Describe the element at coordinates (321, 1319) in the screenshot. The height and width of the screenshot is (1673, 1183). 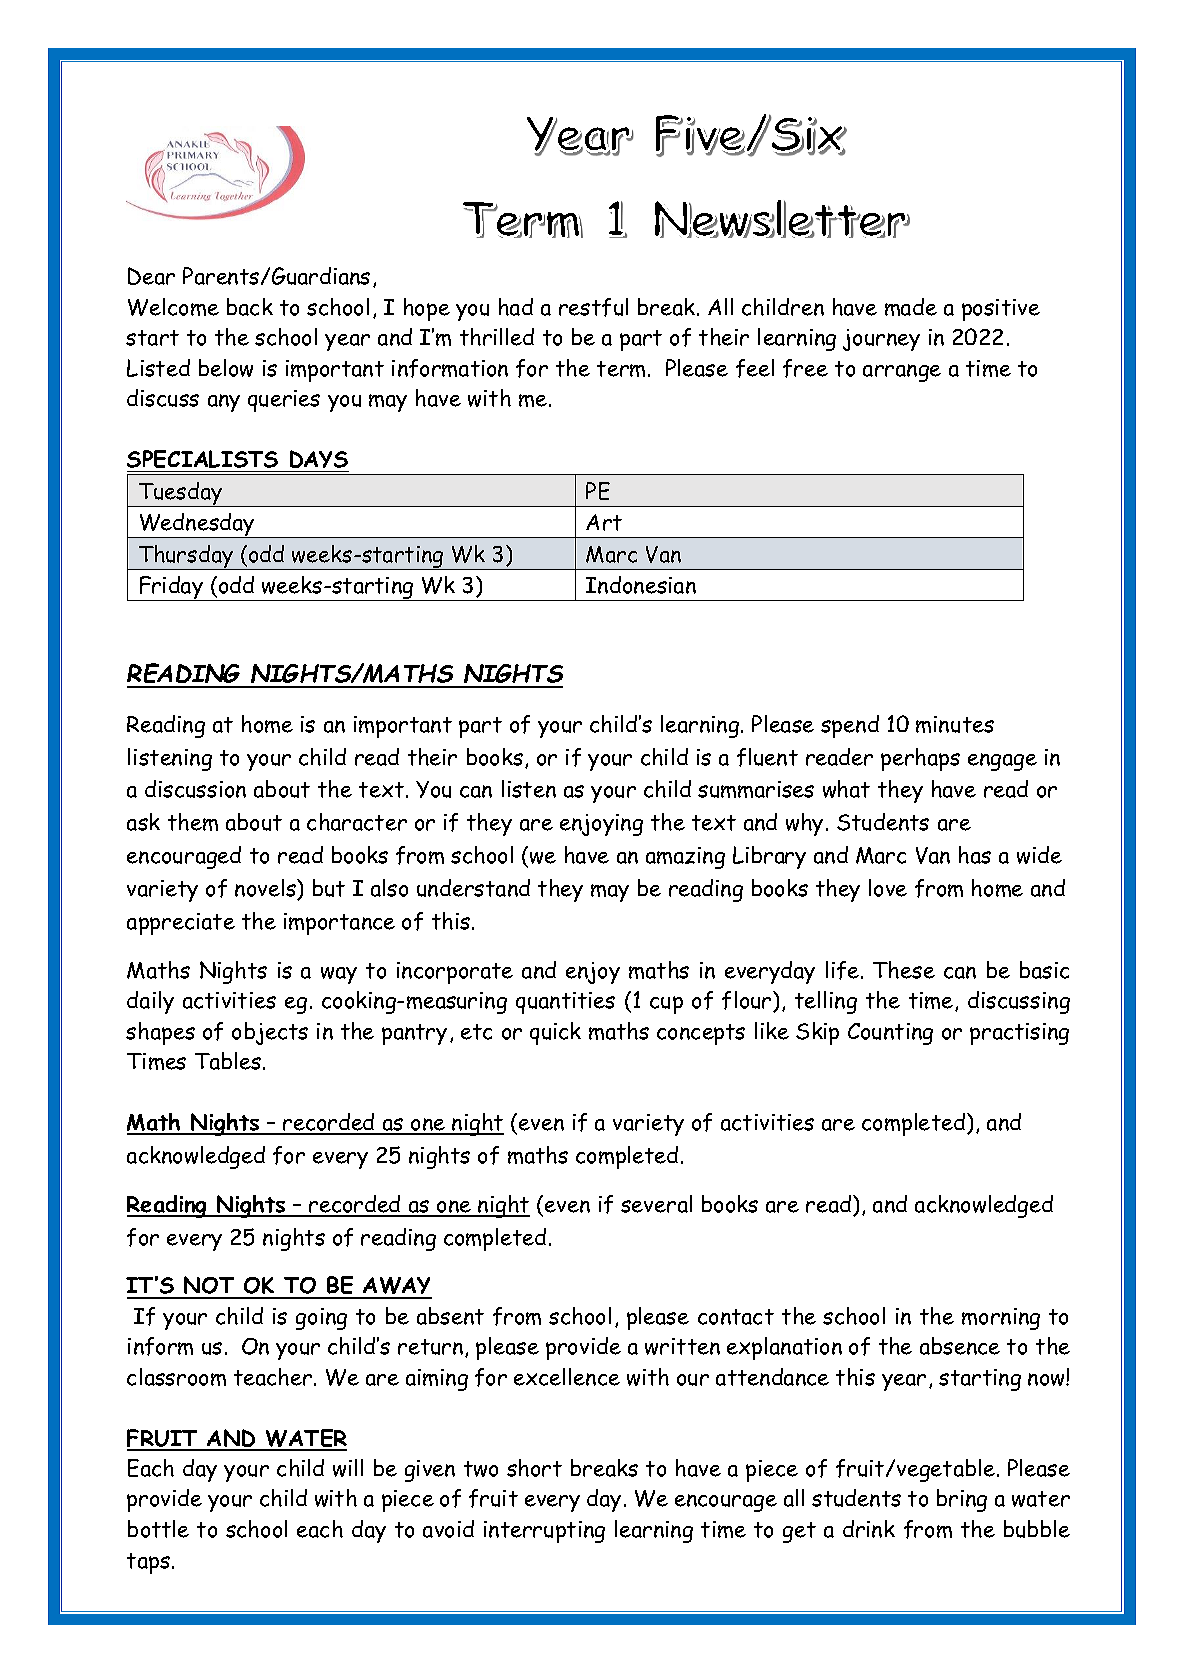
I see `going` at that location.
